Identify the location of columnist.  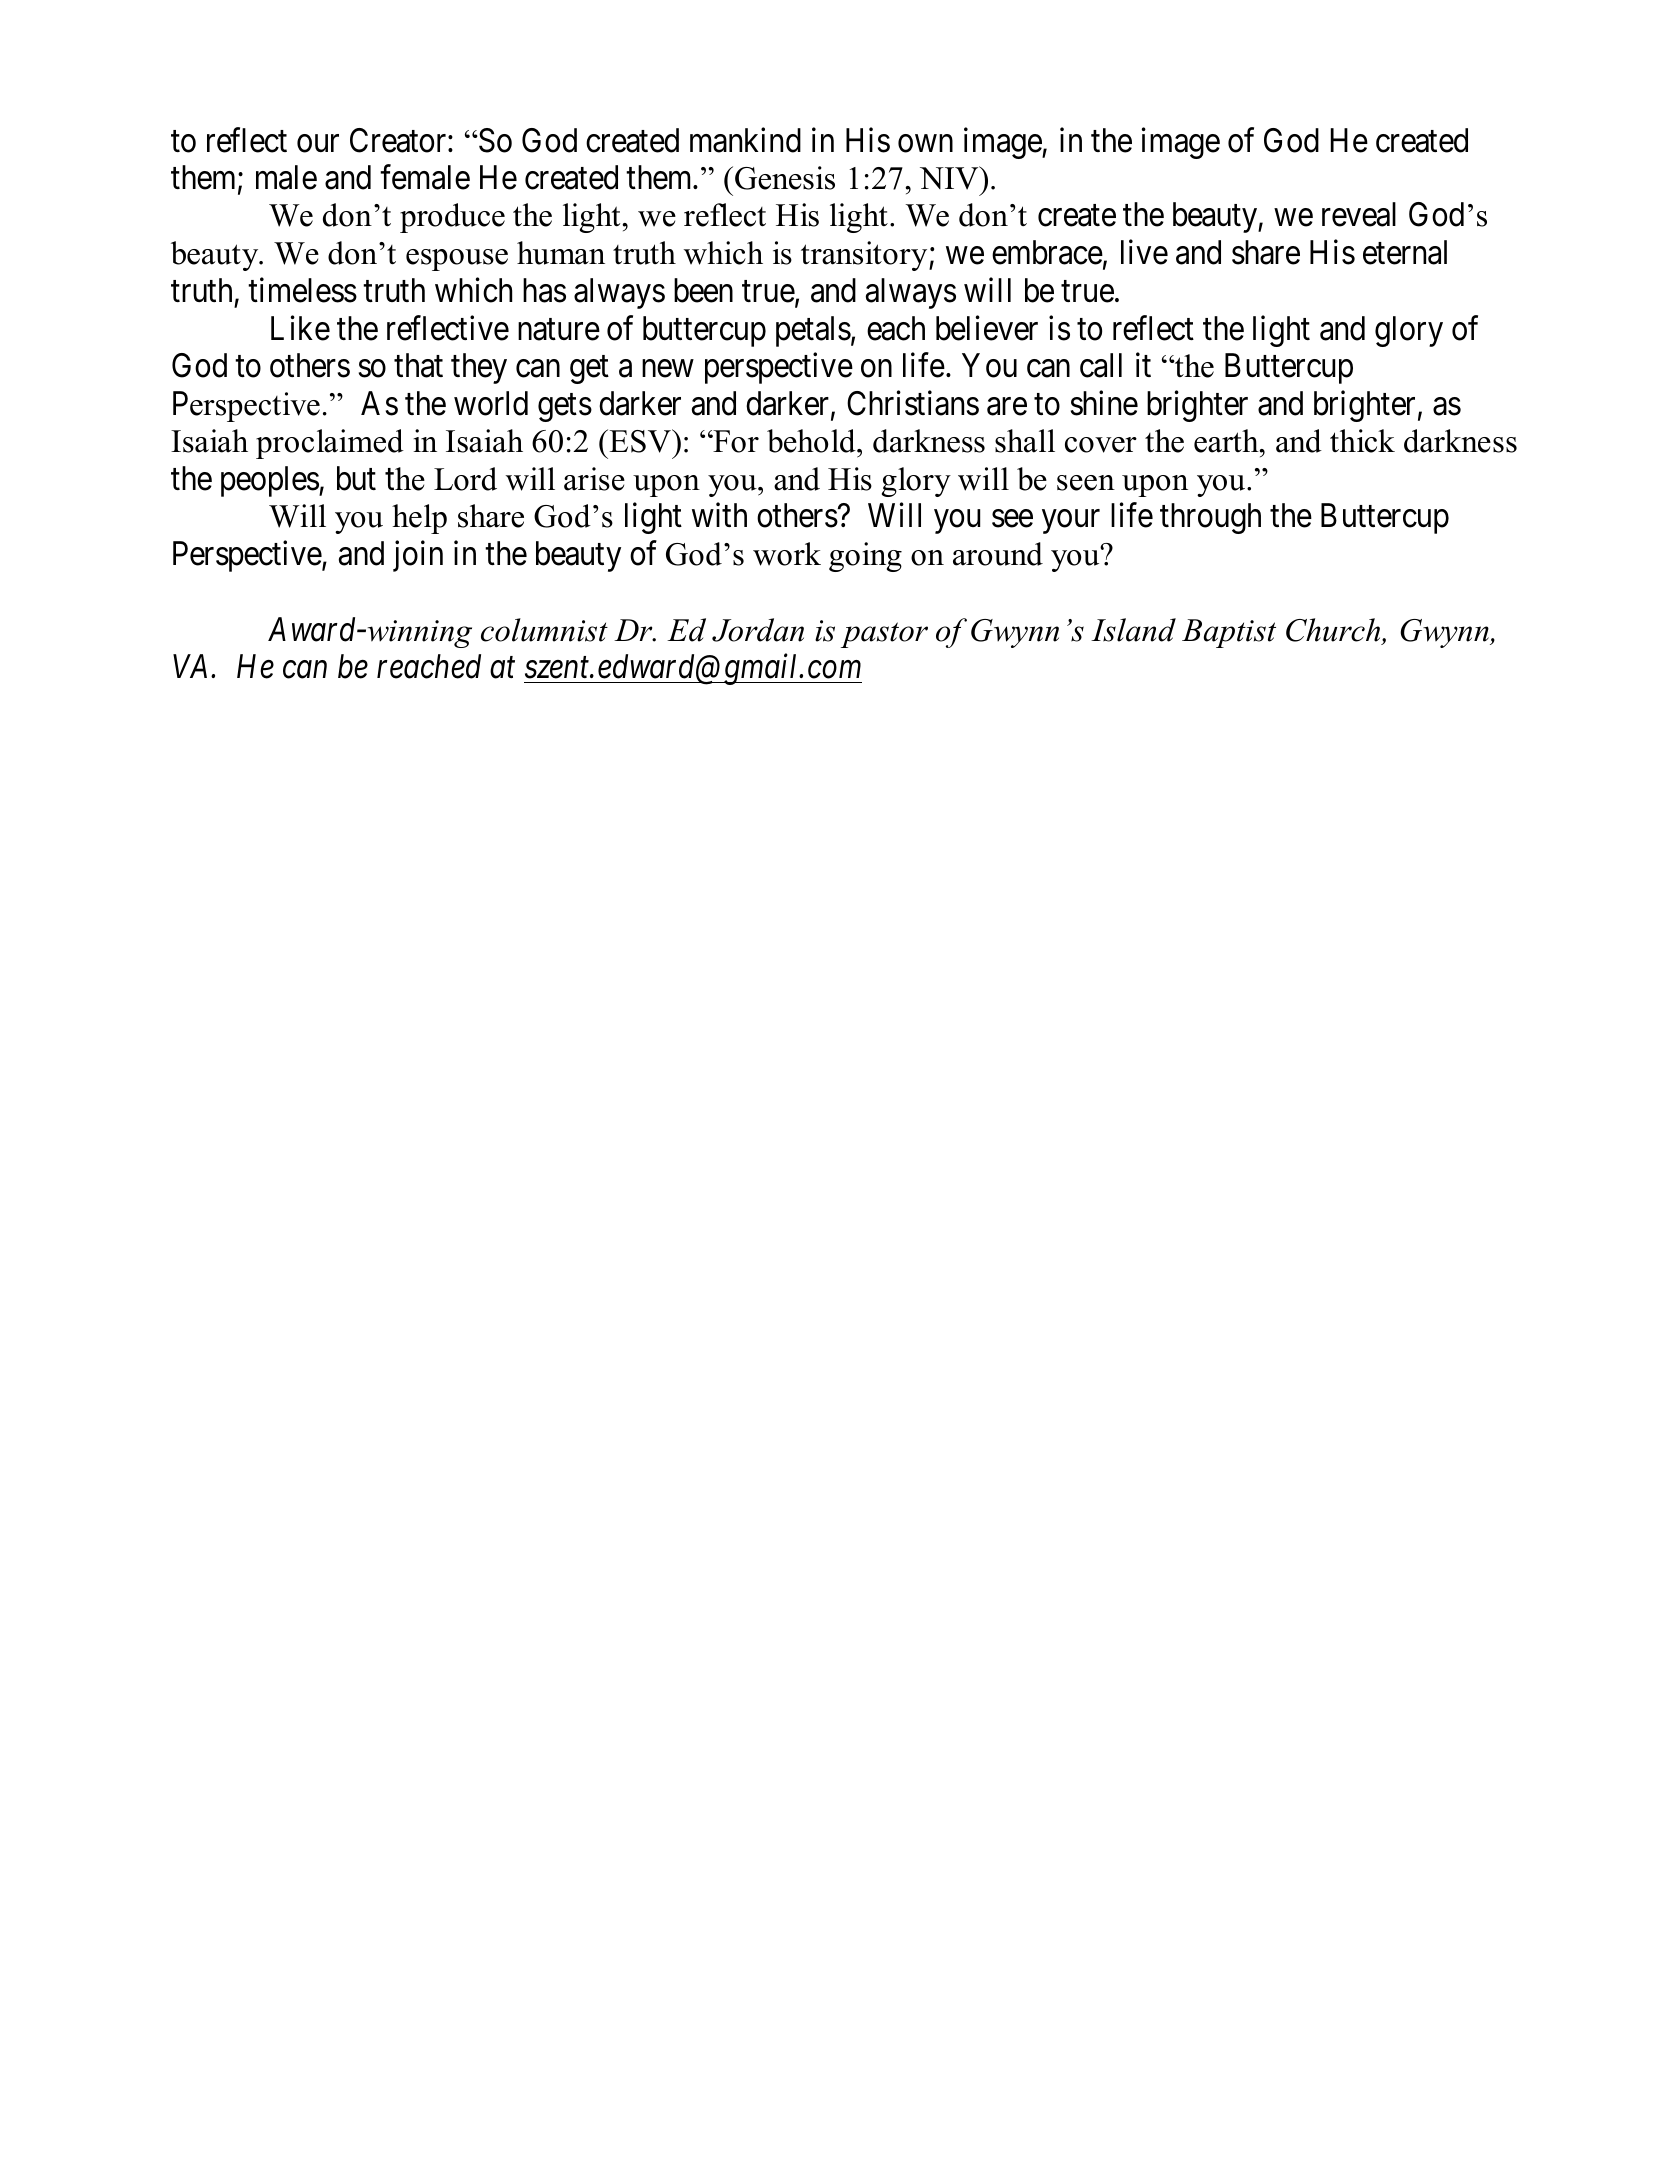
(544, 630).
